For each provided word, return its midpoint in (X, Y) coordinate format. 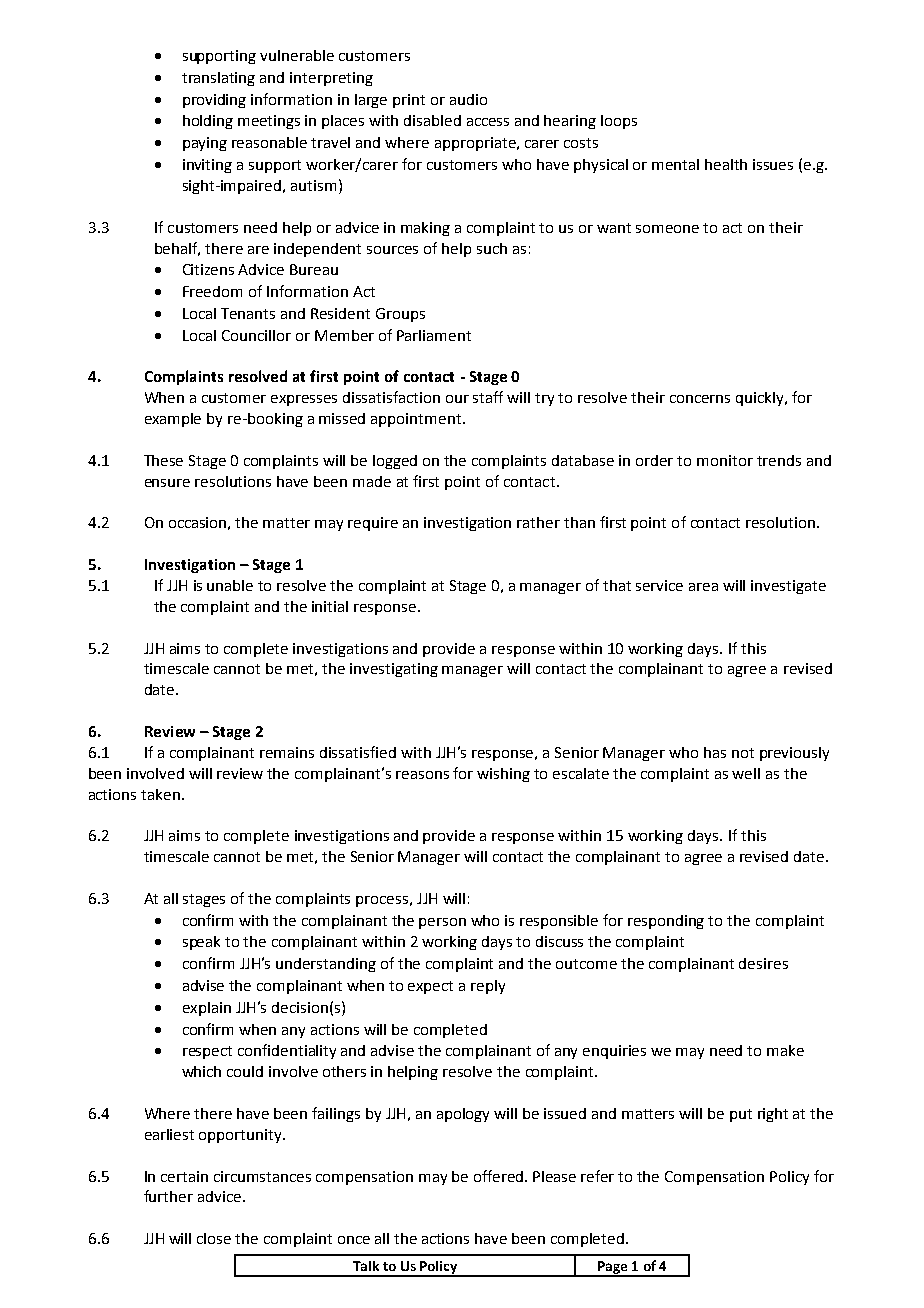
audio (468, 99)
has (715, 752)
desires (763, 963)
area (703, 587)
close (214, 1238)
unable (230, 585)
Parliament (434, 335)
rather (538, 522)
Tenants (248, 313)
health (726, 164)
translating (218, 79)
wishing (503, 775)
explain (207, 1009)
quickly (761, 399)
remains (287, 752)
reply (488, 987)
